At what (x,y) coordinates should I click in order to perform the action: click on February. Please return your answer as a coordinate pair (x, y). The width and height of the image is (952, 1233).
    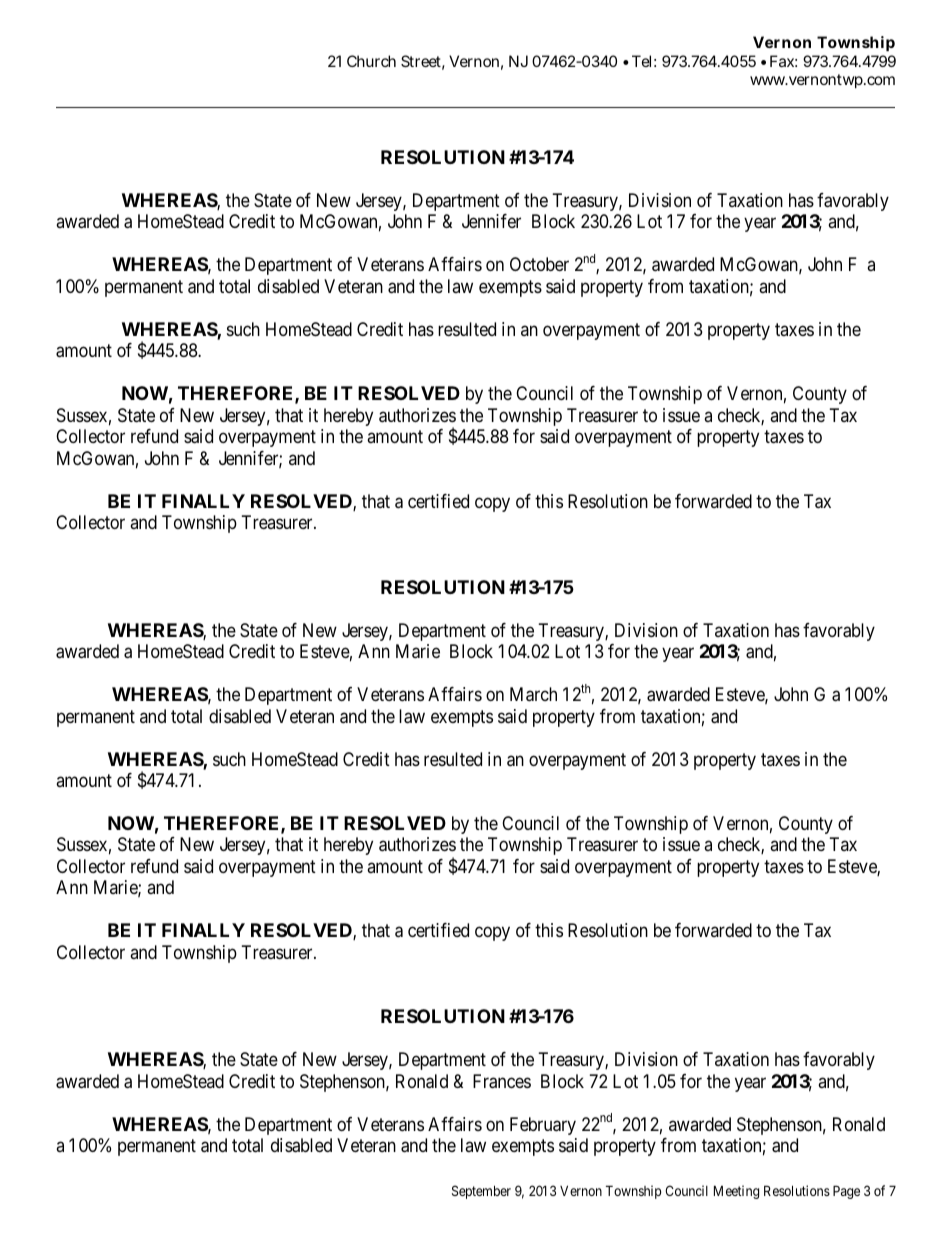
    Looking at the image, I should click on (543, 1126).
